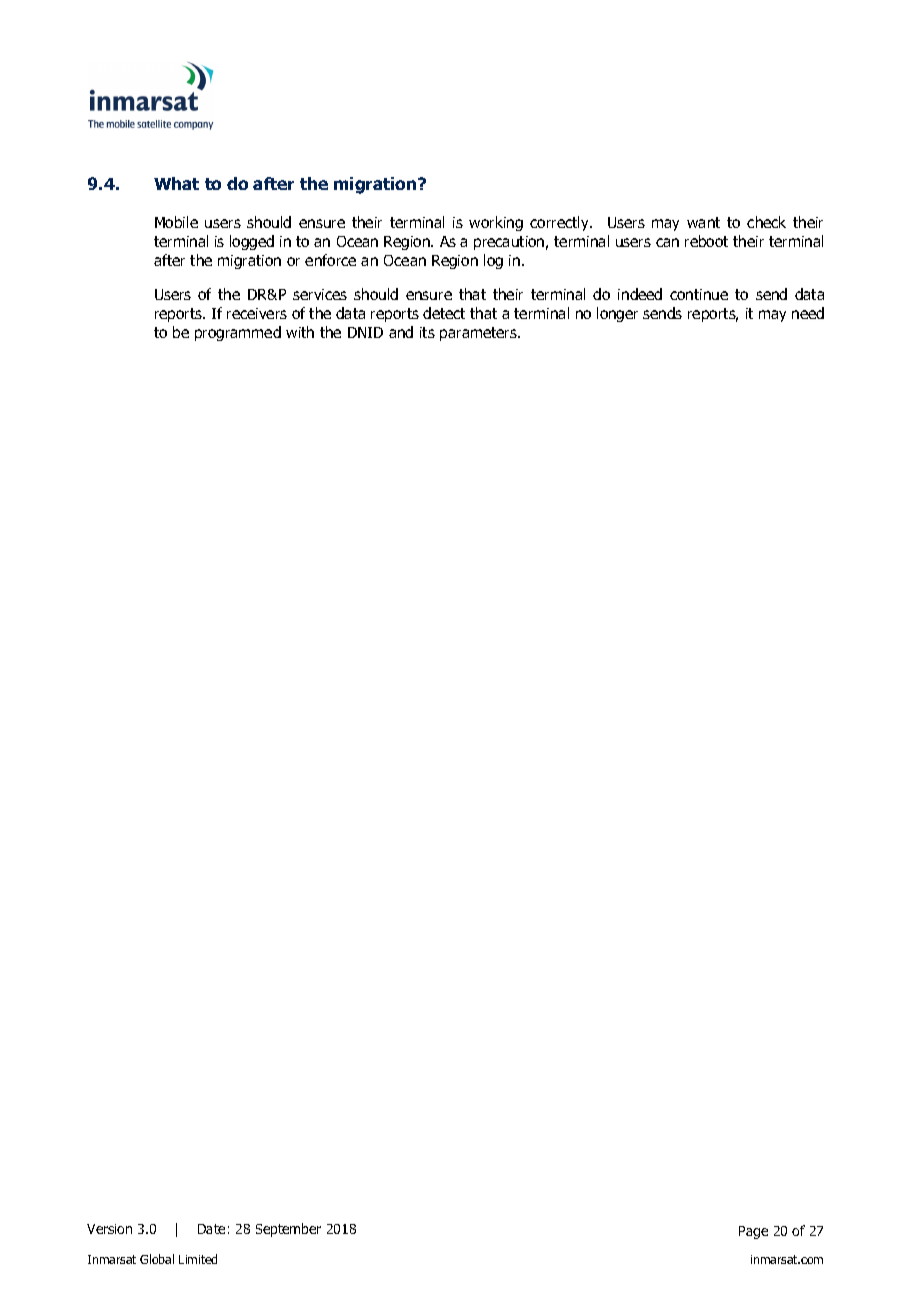  I want to click on Mobile, so click(176, 222).
